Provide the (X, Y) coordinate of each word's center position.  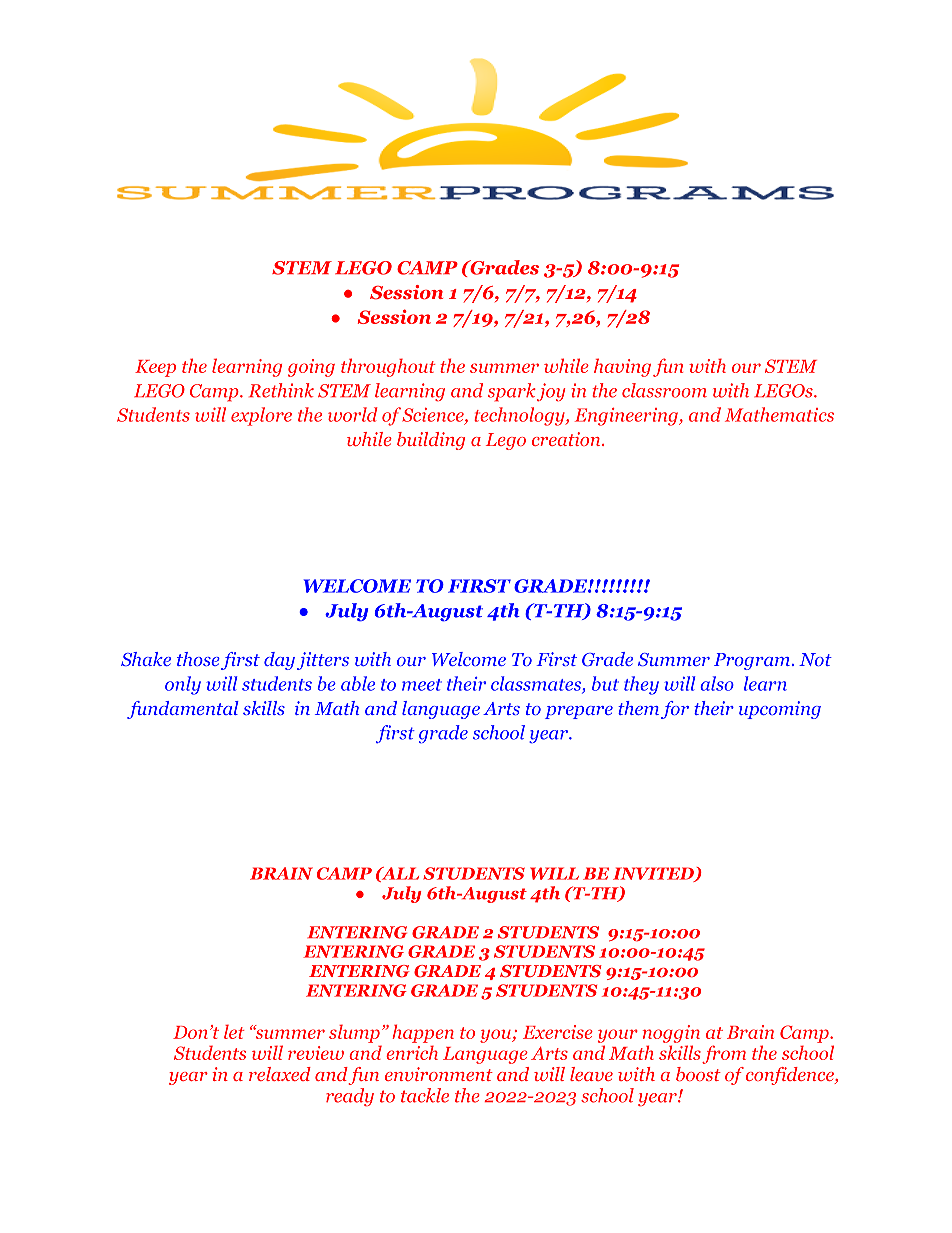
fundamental (183, 710)
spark (512, 392)
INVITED (654, 874)
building (431, 441)
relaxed (280, 1074)
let (234, 1031)
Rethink (281, 390)
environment (439, 1074)
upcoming (780, 710)
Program (752, 661)
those (198, 659)
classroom (664, 390)
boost (698, 1074)
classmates (537, 684)
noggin (671, 1034)
